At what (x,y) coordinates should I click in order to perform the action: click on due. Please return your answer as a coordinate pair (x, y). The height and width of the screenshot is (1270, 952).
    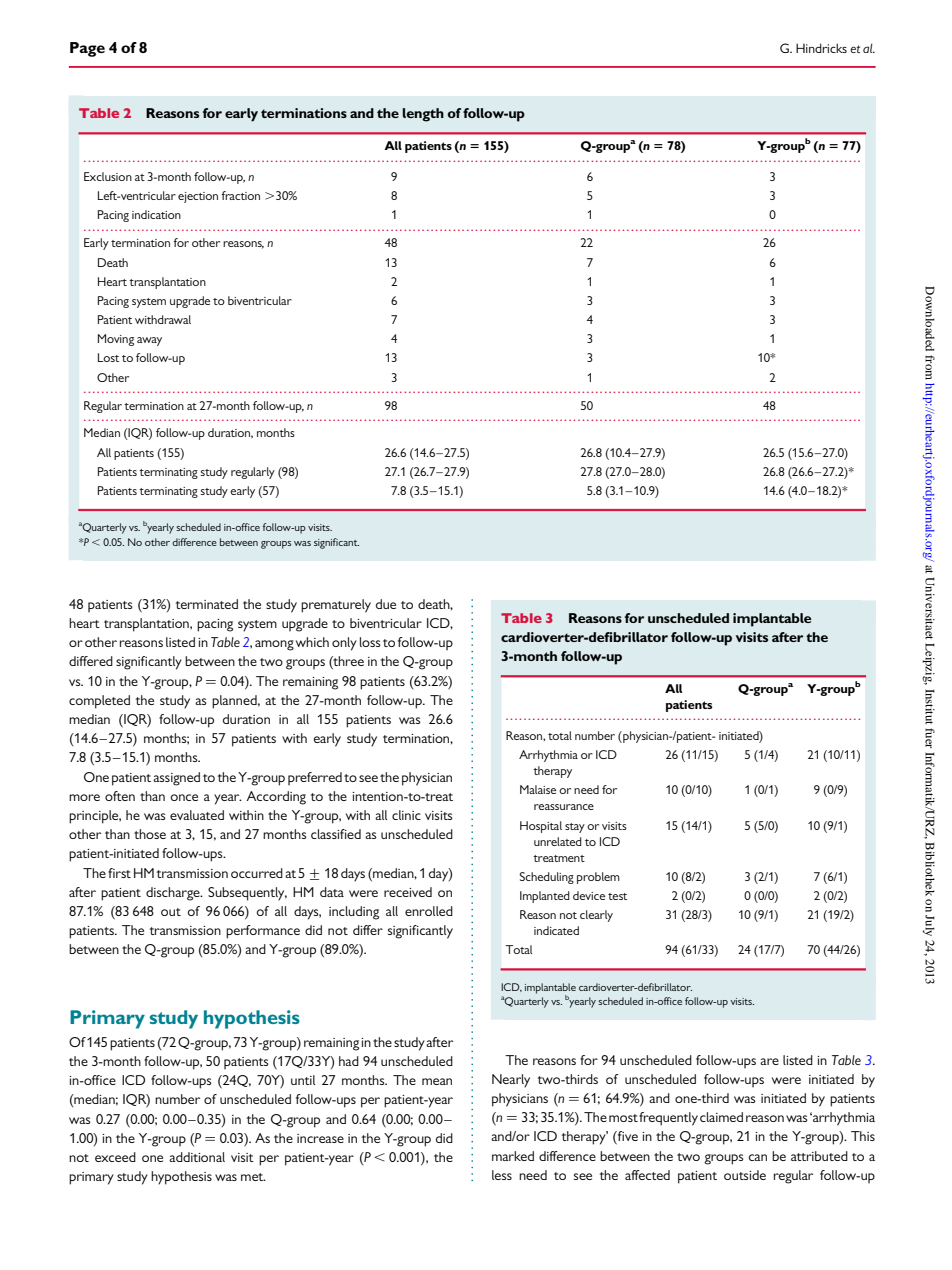
    Looking at the image, I should click on (386, 604).
